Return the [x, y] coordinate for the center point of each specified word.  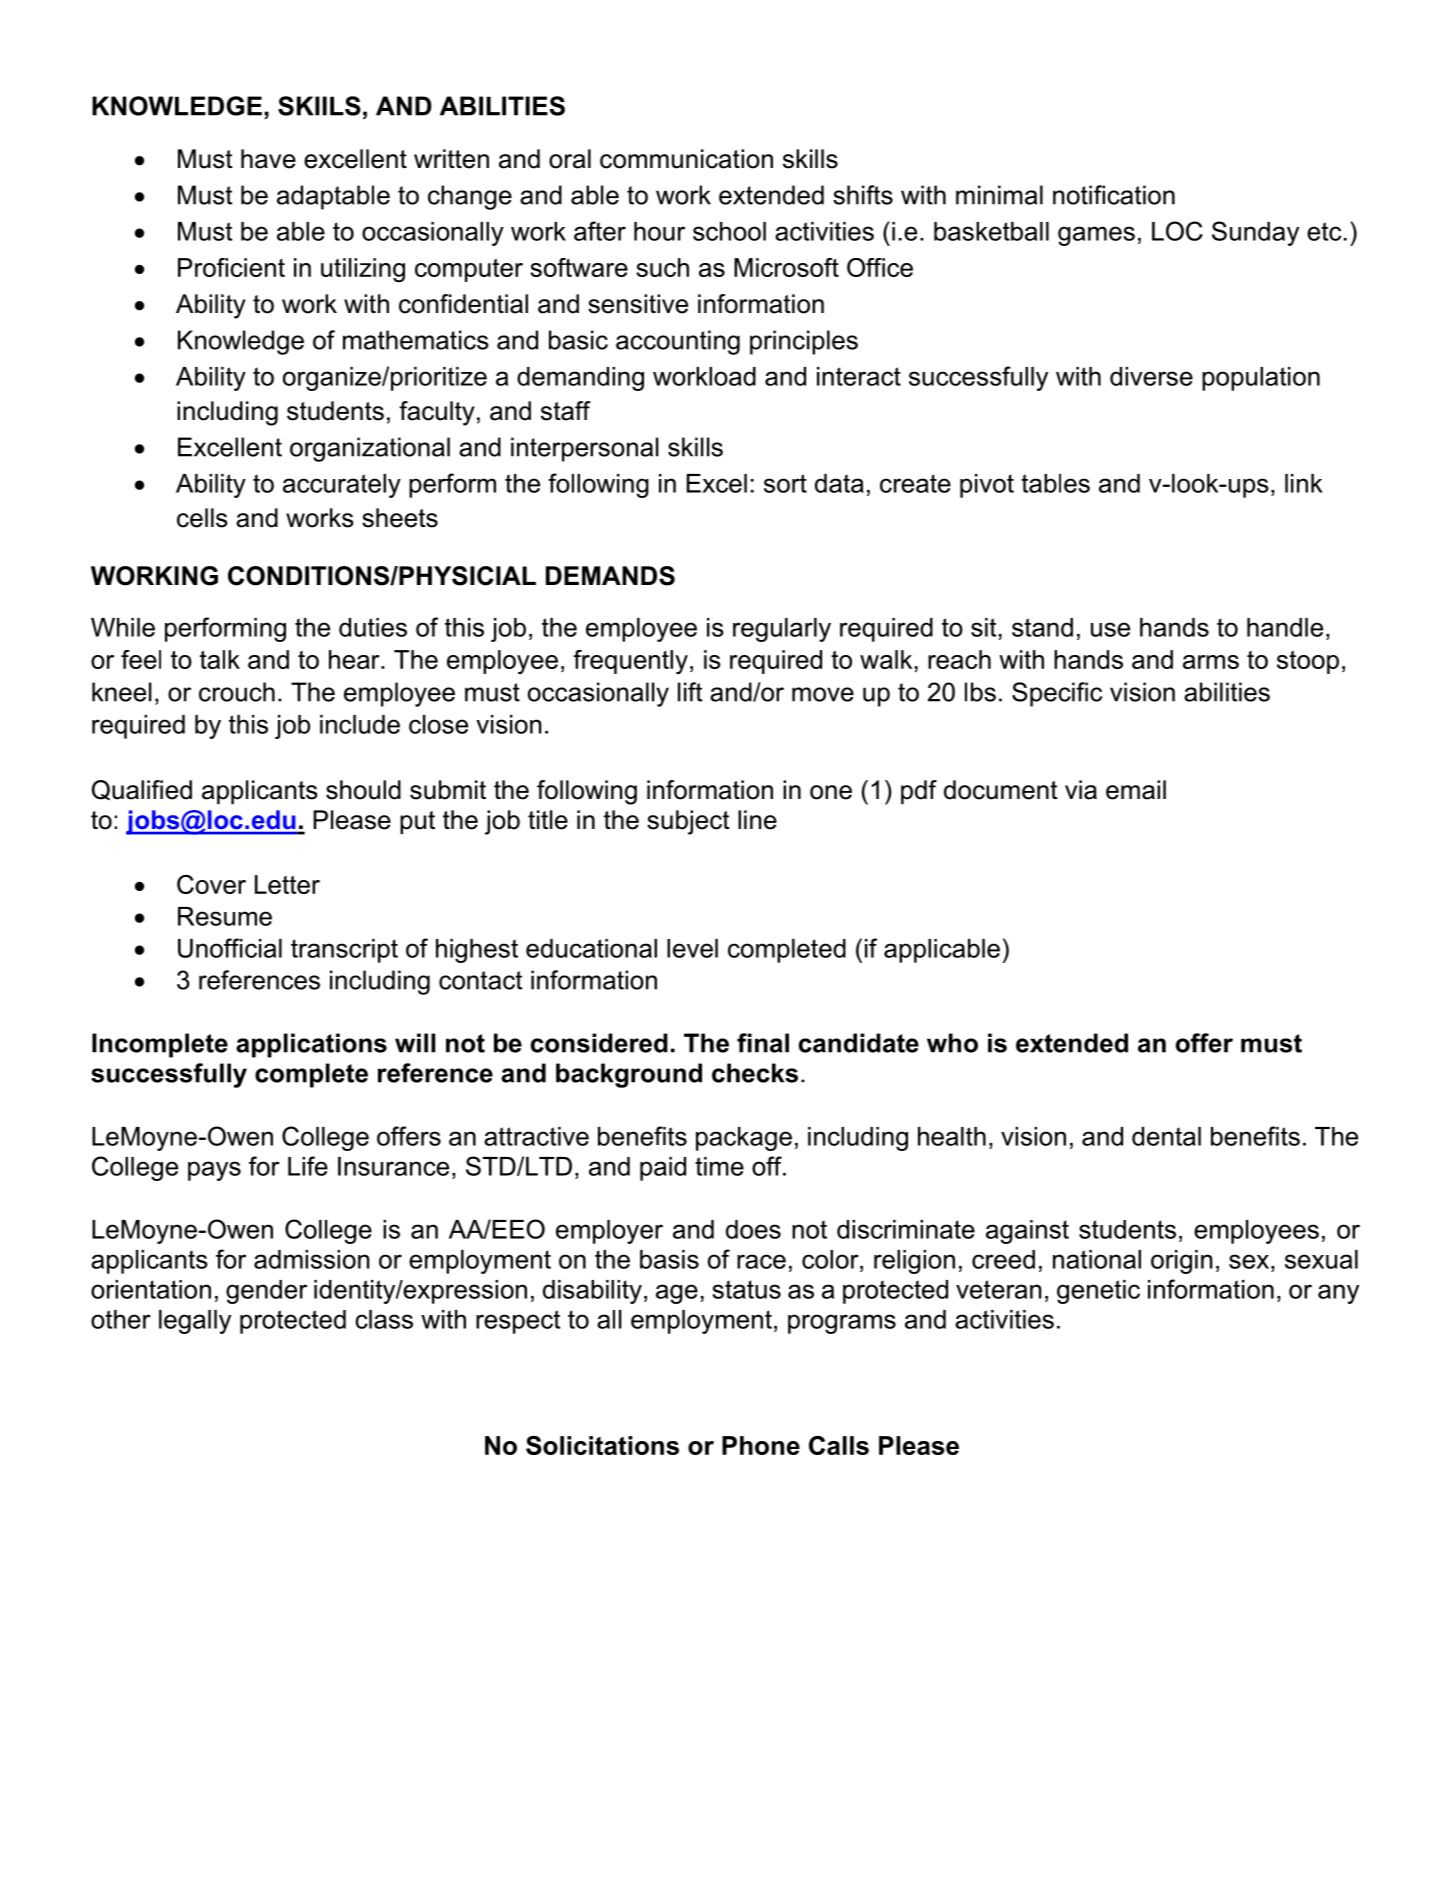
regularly [782, 630]
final [763, 1043]
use [1110, 629]
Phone [761, 1445]
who [952, 1043]
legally [195, 1322]
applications [311, 1045]
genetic [1098, 1292]
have [268, 159]
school [729, 231]
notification [1114, 195]
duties [373, 627]
